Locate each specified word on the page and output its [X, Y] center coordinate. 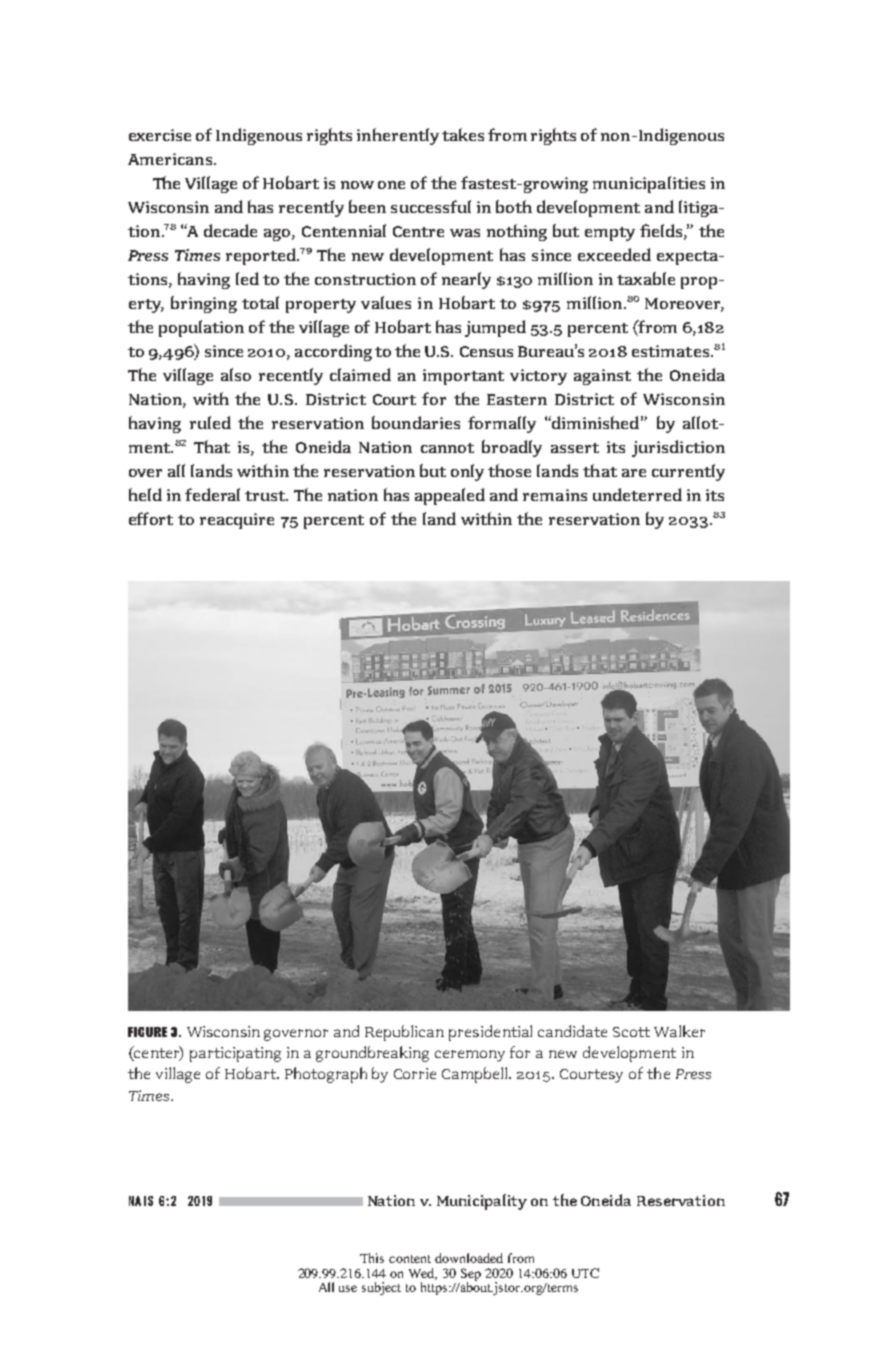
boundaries [416, 422]
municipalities [649, 184]
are [634, 473]
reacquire [237, 521]
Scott [631, 1032]
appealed [450, 496]
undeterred [637, 494]
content [410, 1259]
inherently [398, 136]
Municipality [482, 1202]
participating [235, 1054]
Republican [404, 1033]
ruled [210, 422]
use [348, 1288]
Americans [171, 159]
